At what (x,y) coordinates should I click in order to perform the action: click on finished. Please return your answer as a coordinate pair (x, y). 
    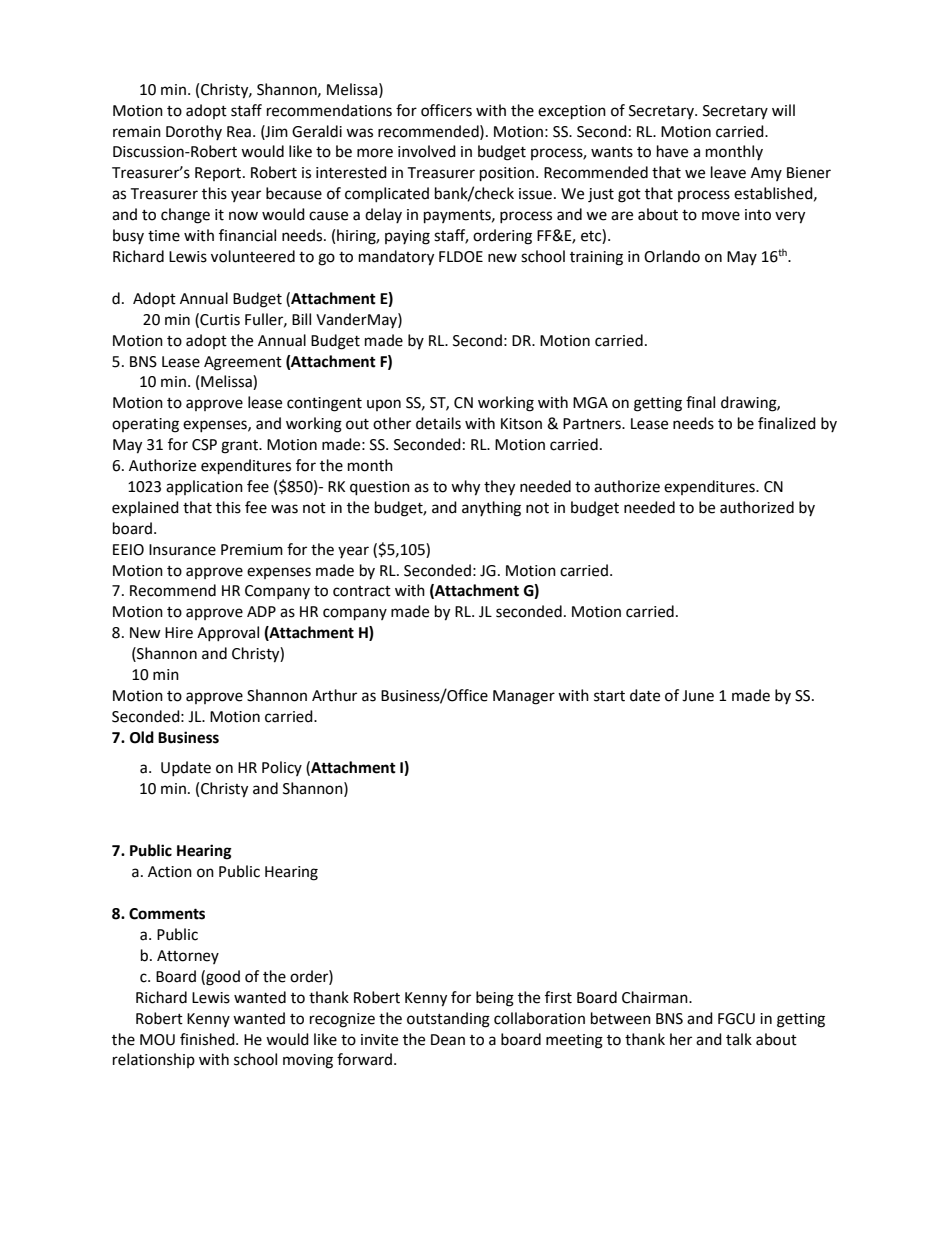
    Looking at the image, I should click on (208, 1039).
